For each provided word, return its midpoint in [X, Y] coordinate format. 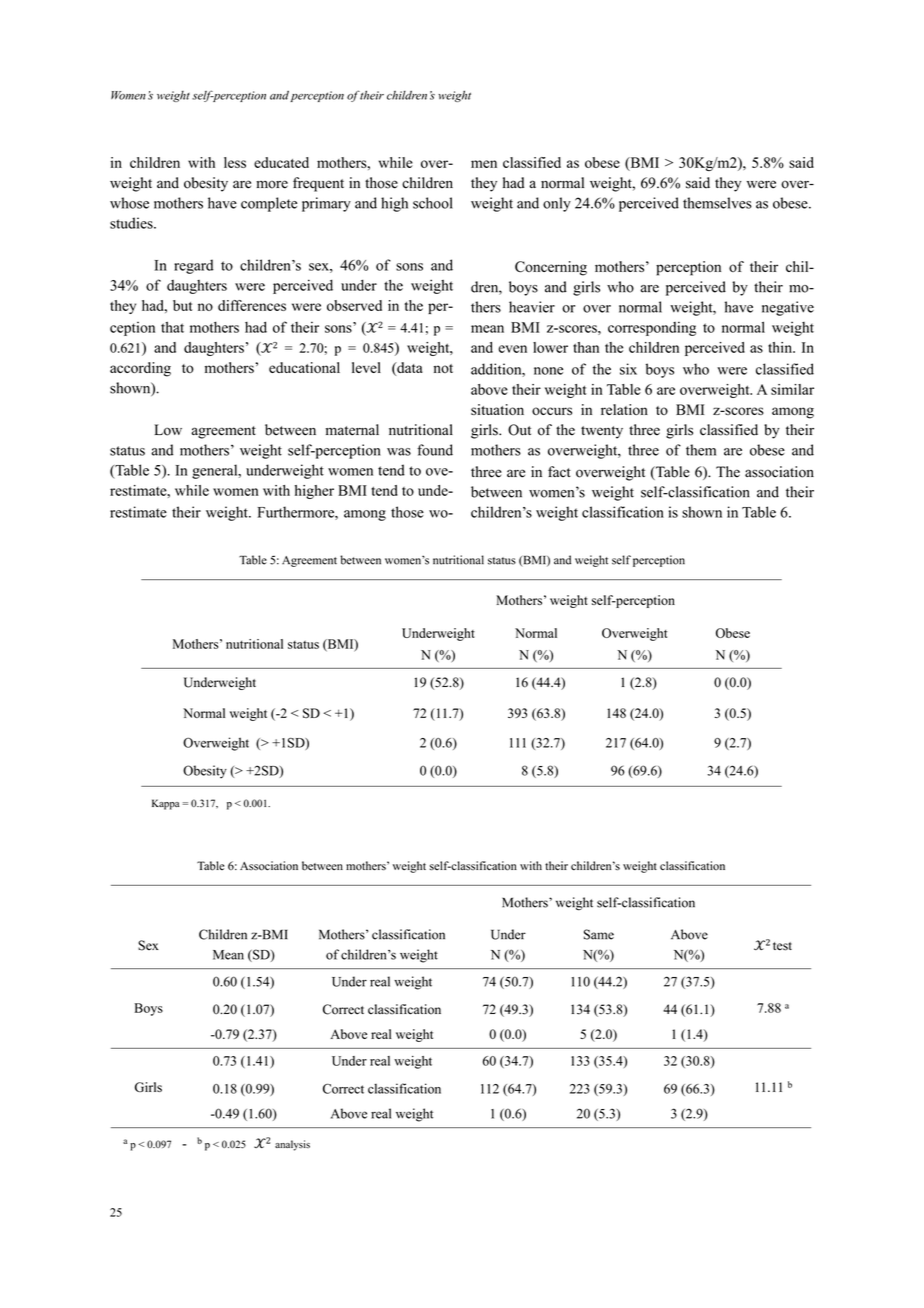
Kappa [165, 804]
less [235, 162]
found [435, 450]
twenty [602, 432]
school [433, 203]
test [782, 946]
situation [497, 409]
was [399, 452]
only [557, 204]
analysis [292, 1145]
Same [599, 934]
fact [559, 471]
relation [624, 409]
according [140, 369]
